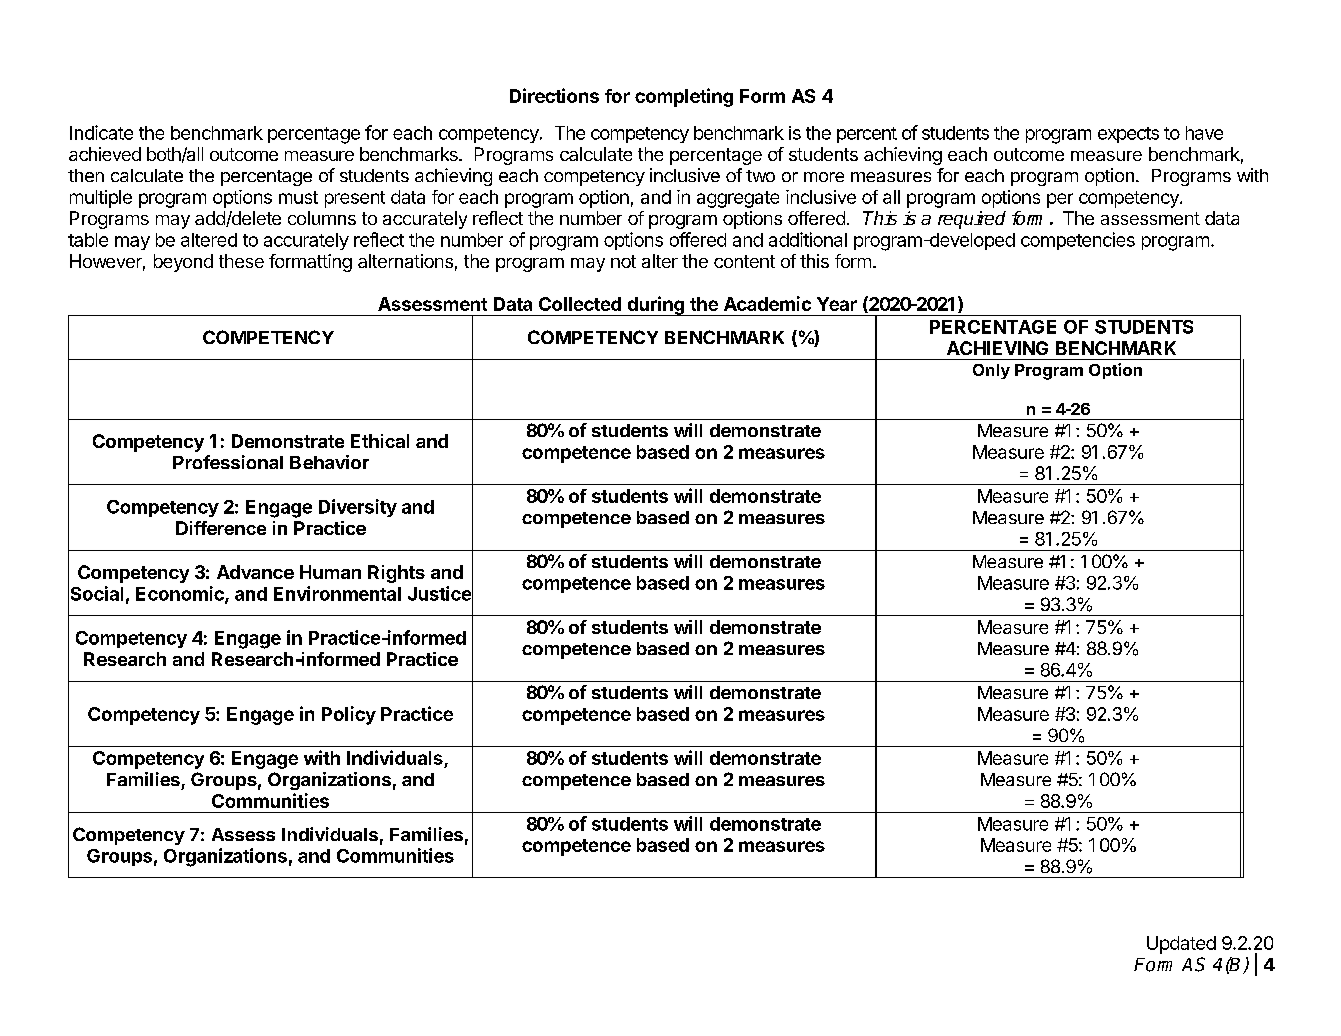 The width and height of the image is (1341, 1036). I want to click on Rights, so click(396, 574).
